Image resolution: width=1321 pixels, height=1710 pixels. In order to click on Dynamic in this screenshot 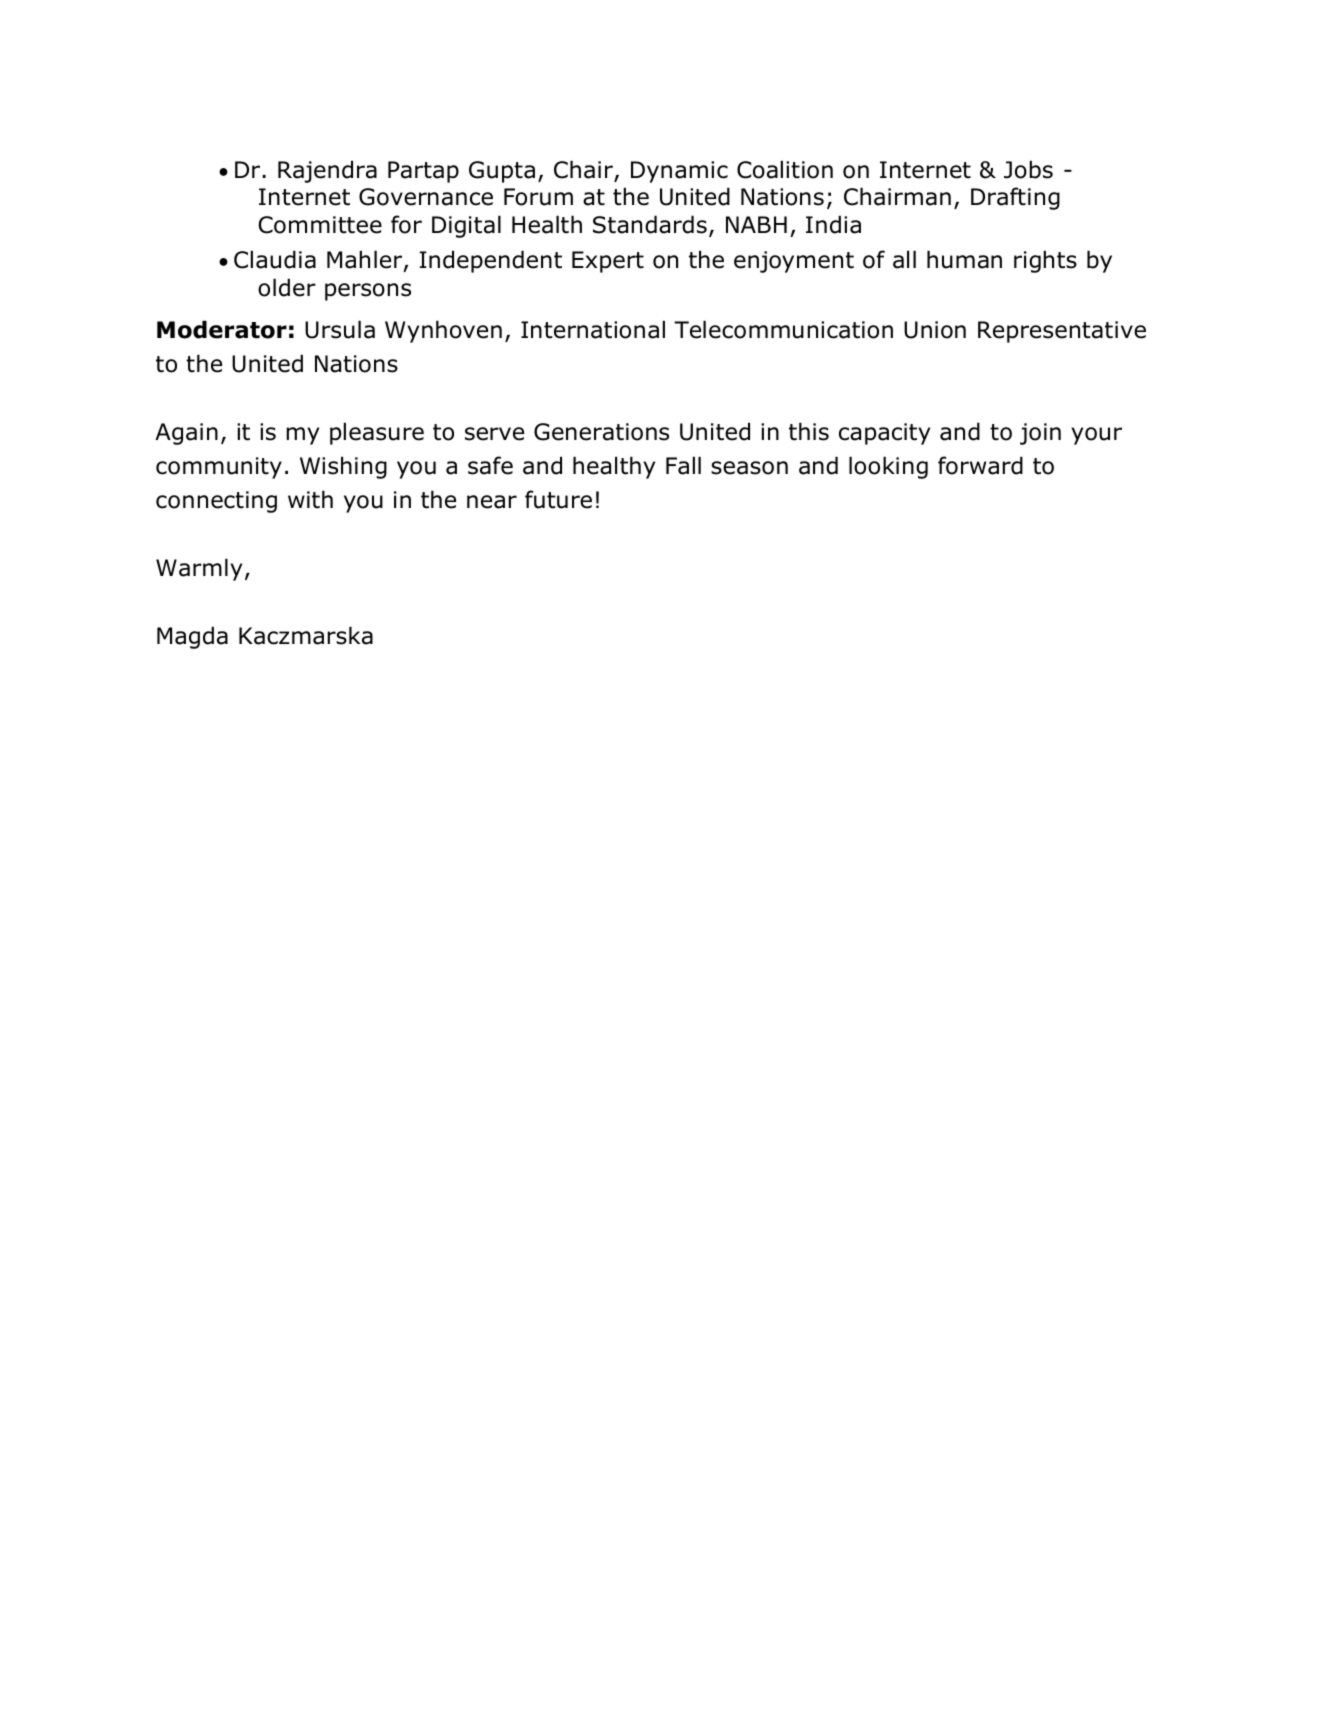, I will do `click(679, 172)`.
